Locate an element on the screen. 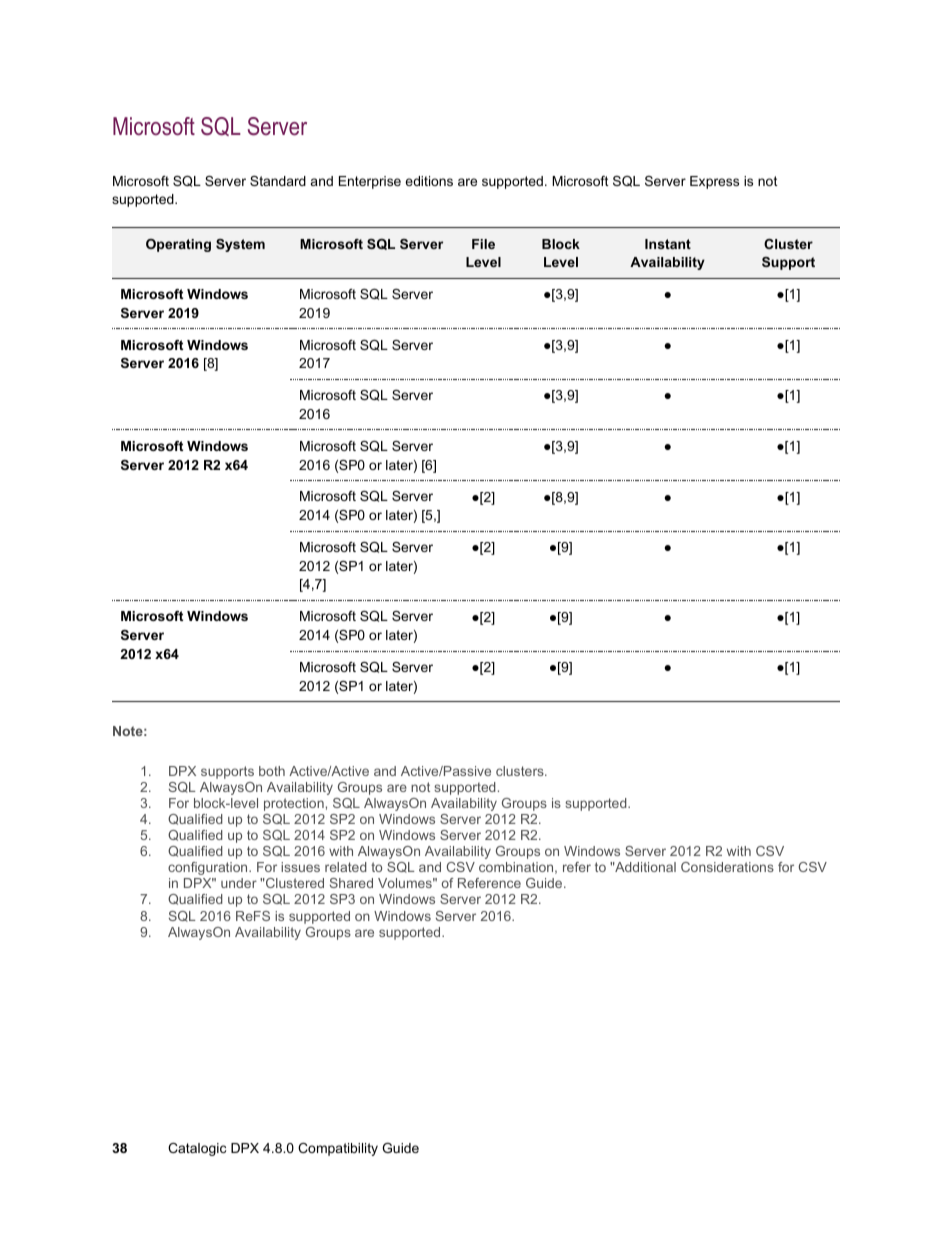  Compatibility is located at coordinates (338, 1149).
